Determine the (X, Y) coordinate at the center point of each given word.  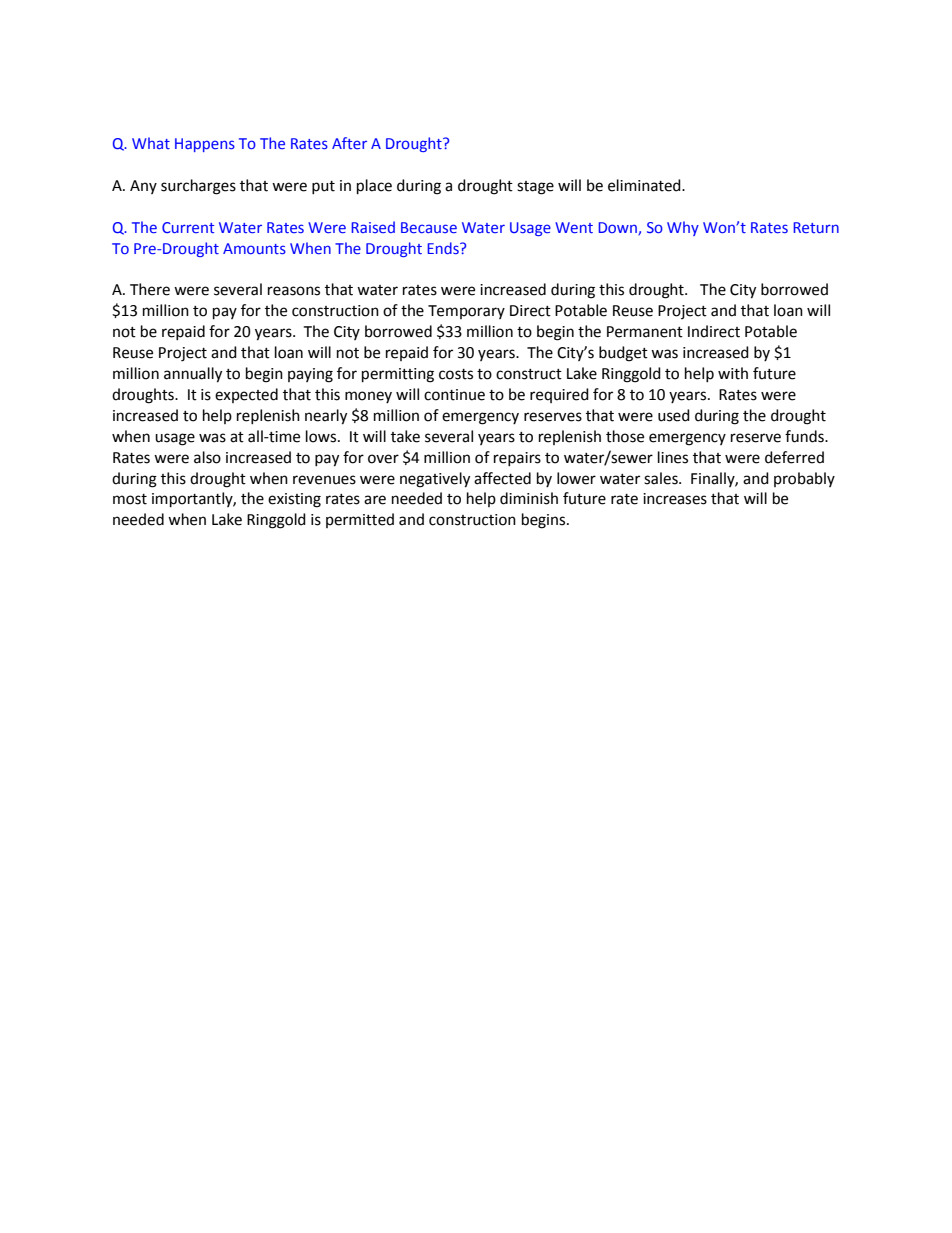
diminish (529, 498)
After (349, 143)
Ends (444, 248)
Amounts (254, 248)
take (405, 436)
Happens (205, 145)
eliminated (645, 185)
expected (246, 395)
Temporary (466, 312)
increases (675, 499)
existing (294, 500)
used (674, 415)
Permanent (645, 332)
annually (193, 375)
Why (683, 228)
